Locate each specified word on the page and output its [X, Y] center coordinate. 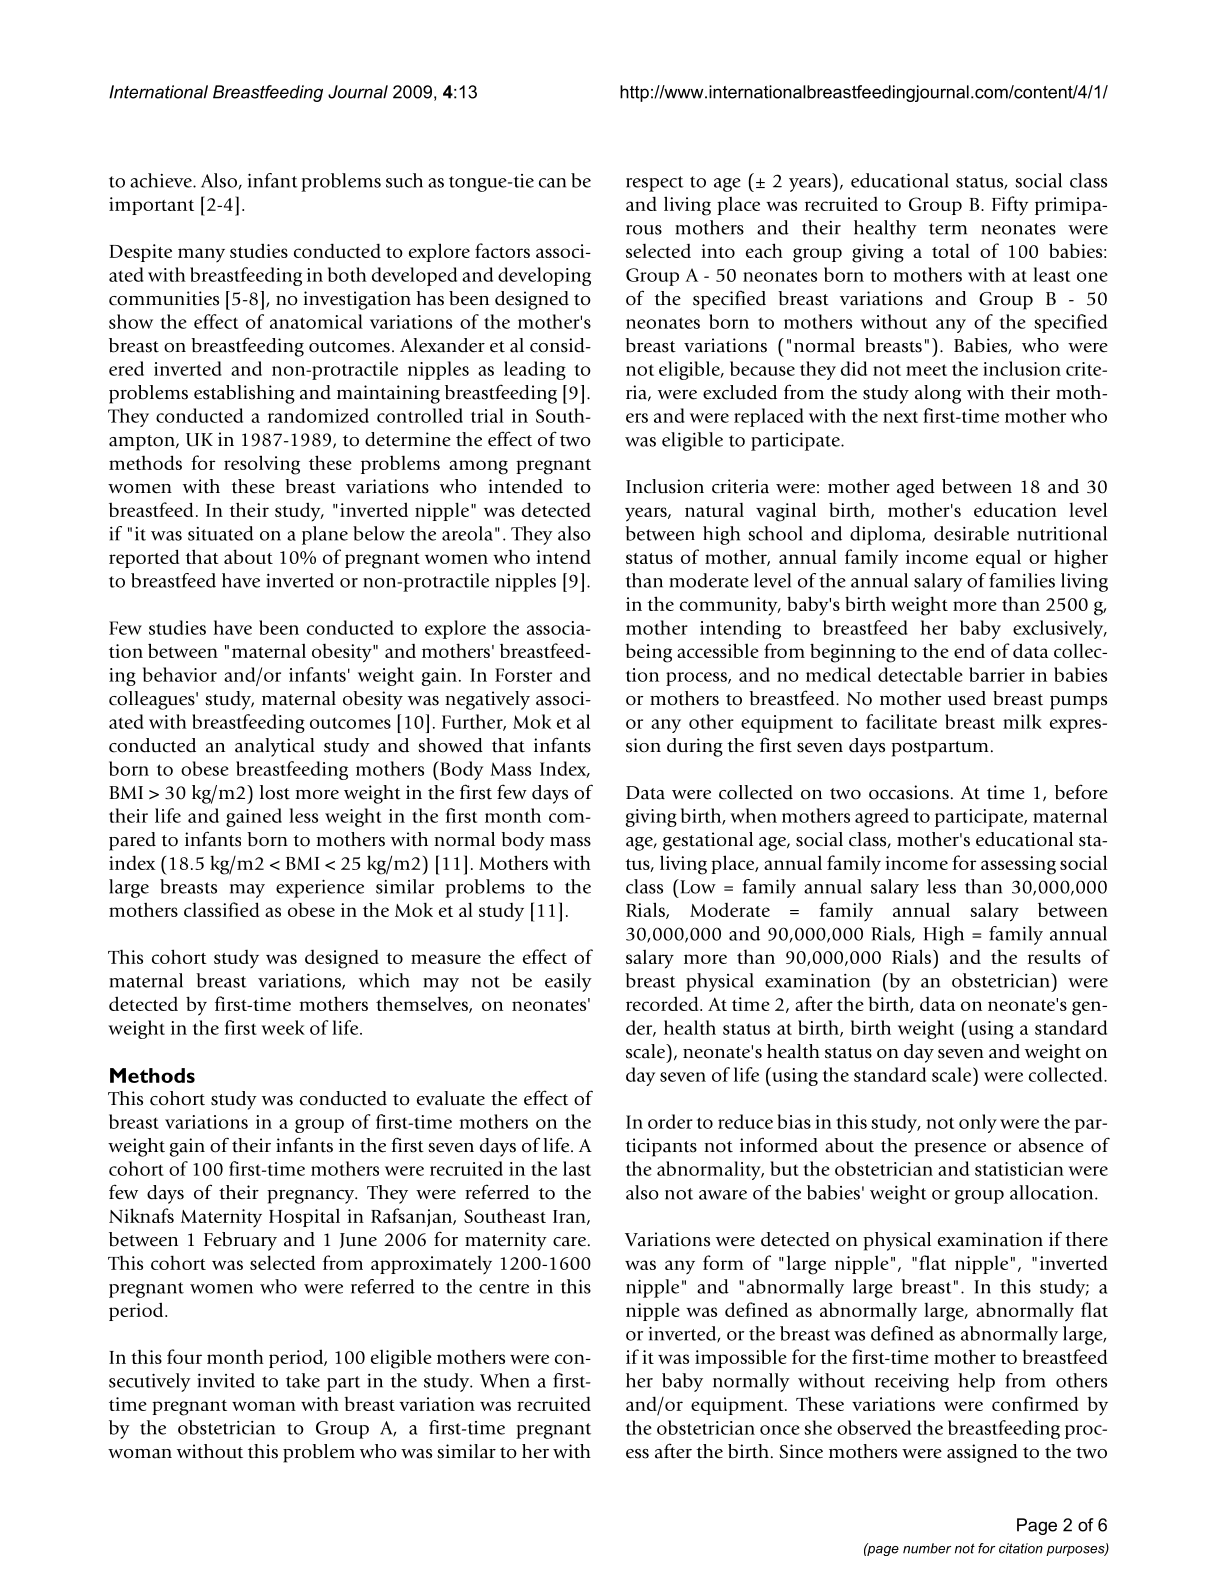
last [577, 1168]
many [201, 255]
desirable [971, 533]
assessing [1018, 865]
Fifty [1010, 205]
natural [714, 509]
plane [325, 535]
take [303, 1380]
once [780, 1430]
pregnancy [312, 1197]
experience [320, 888]
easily [568, 982]
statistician [1019, 1169]
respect [655, 184]
